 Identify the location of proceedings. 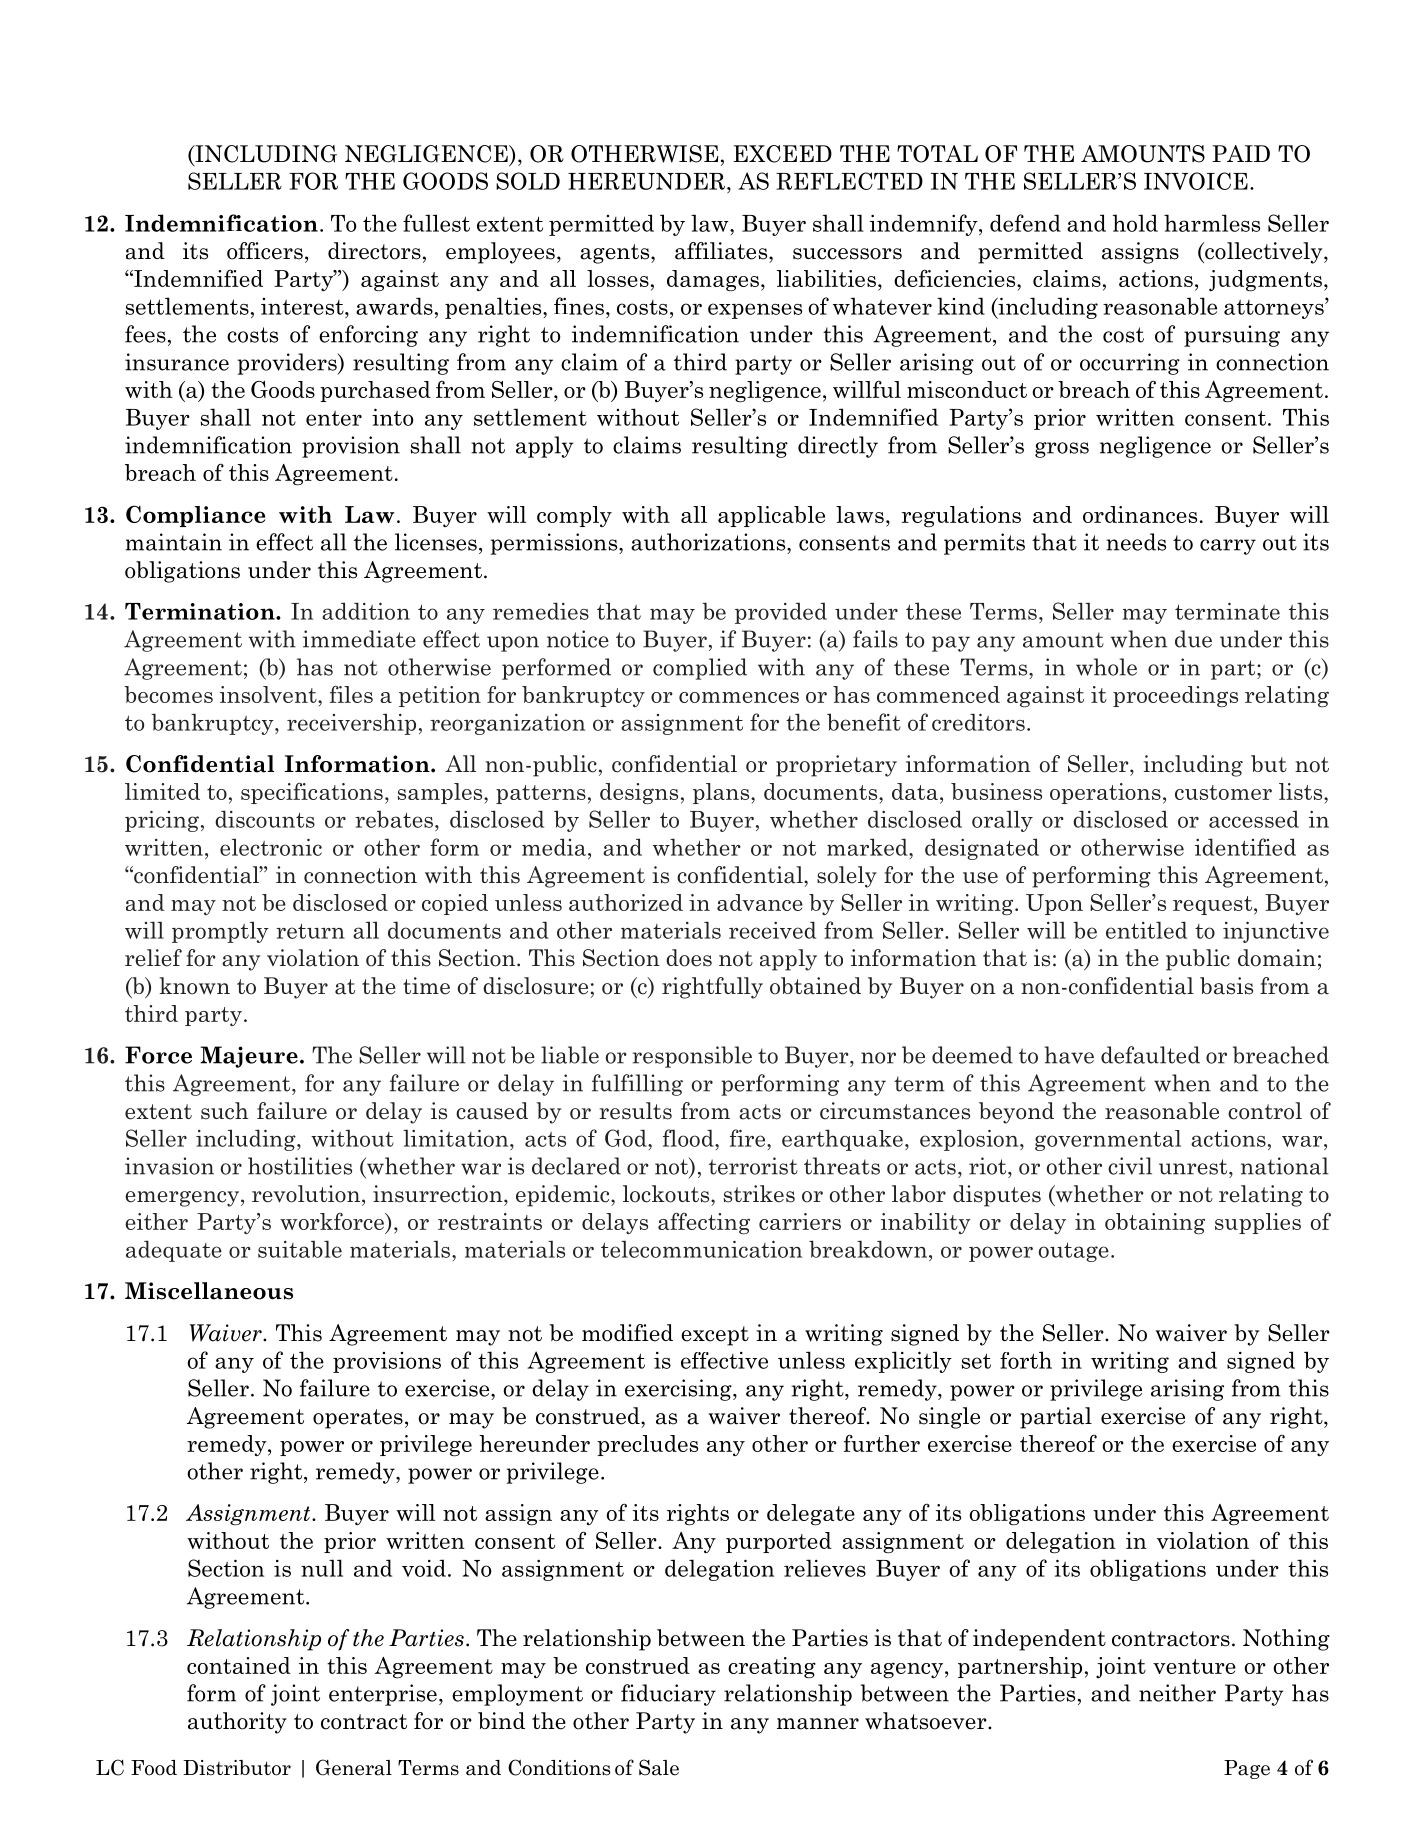
(1175, 696).
